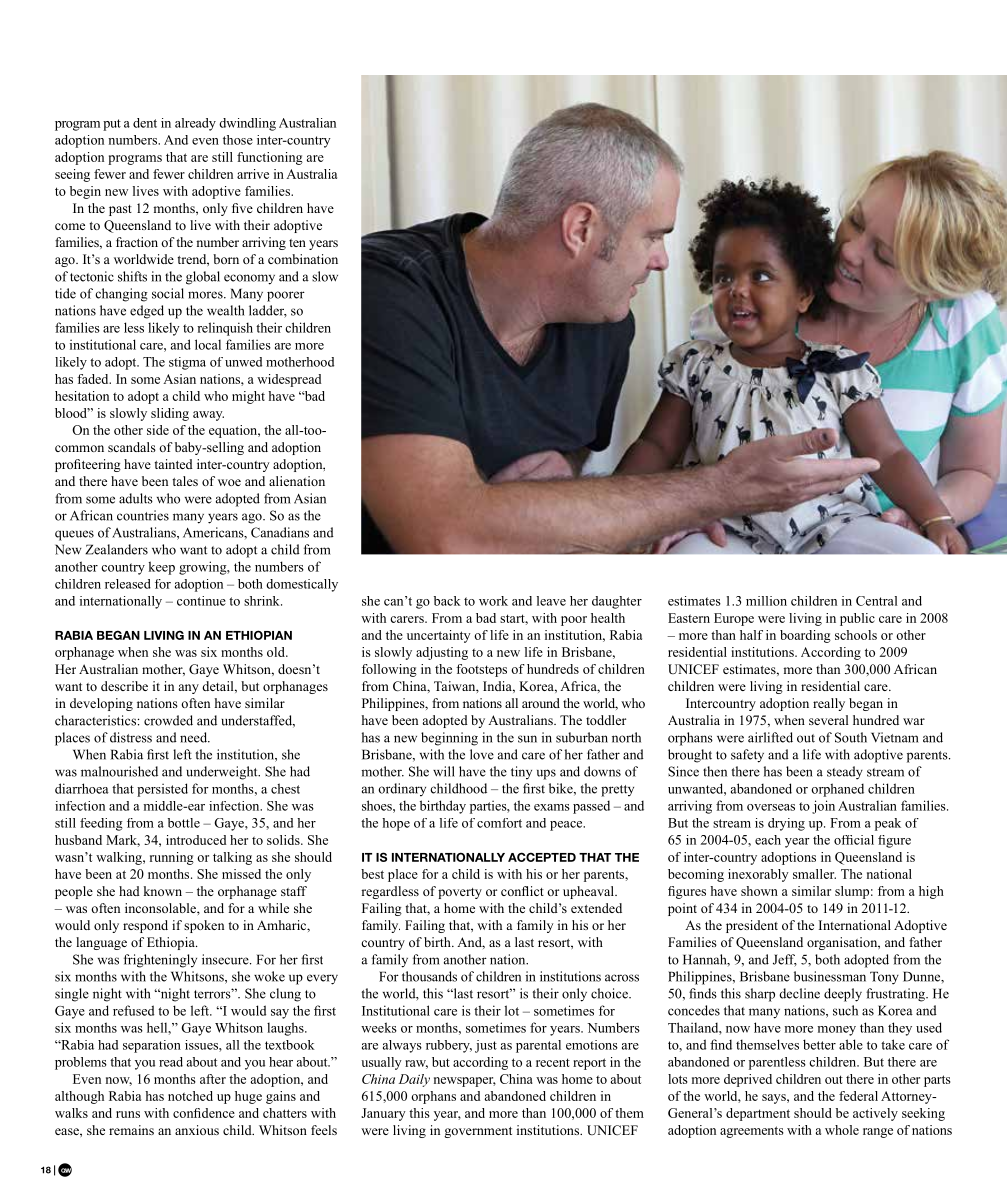  What do you see at coordinates (238, 140) in the screenshot?
I see `those` at bounding box center [238, 140].
